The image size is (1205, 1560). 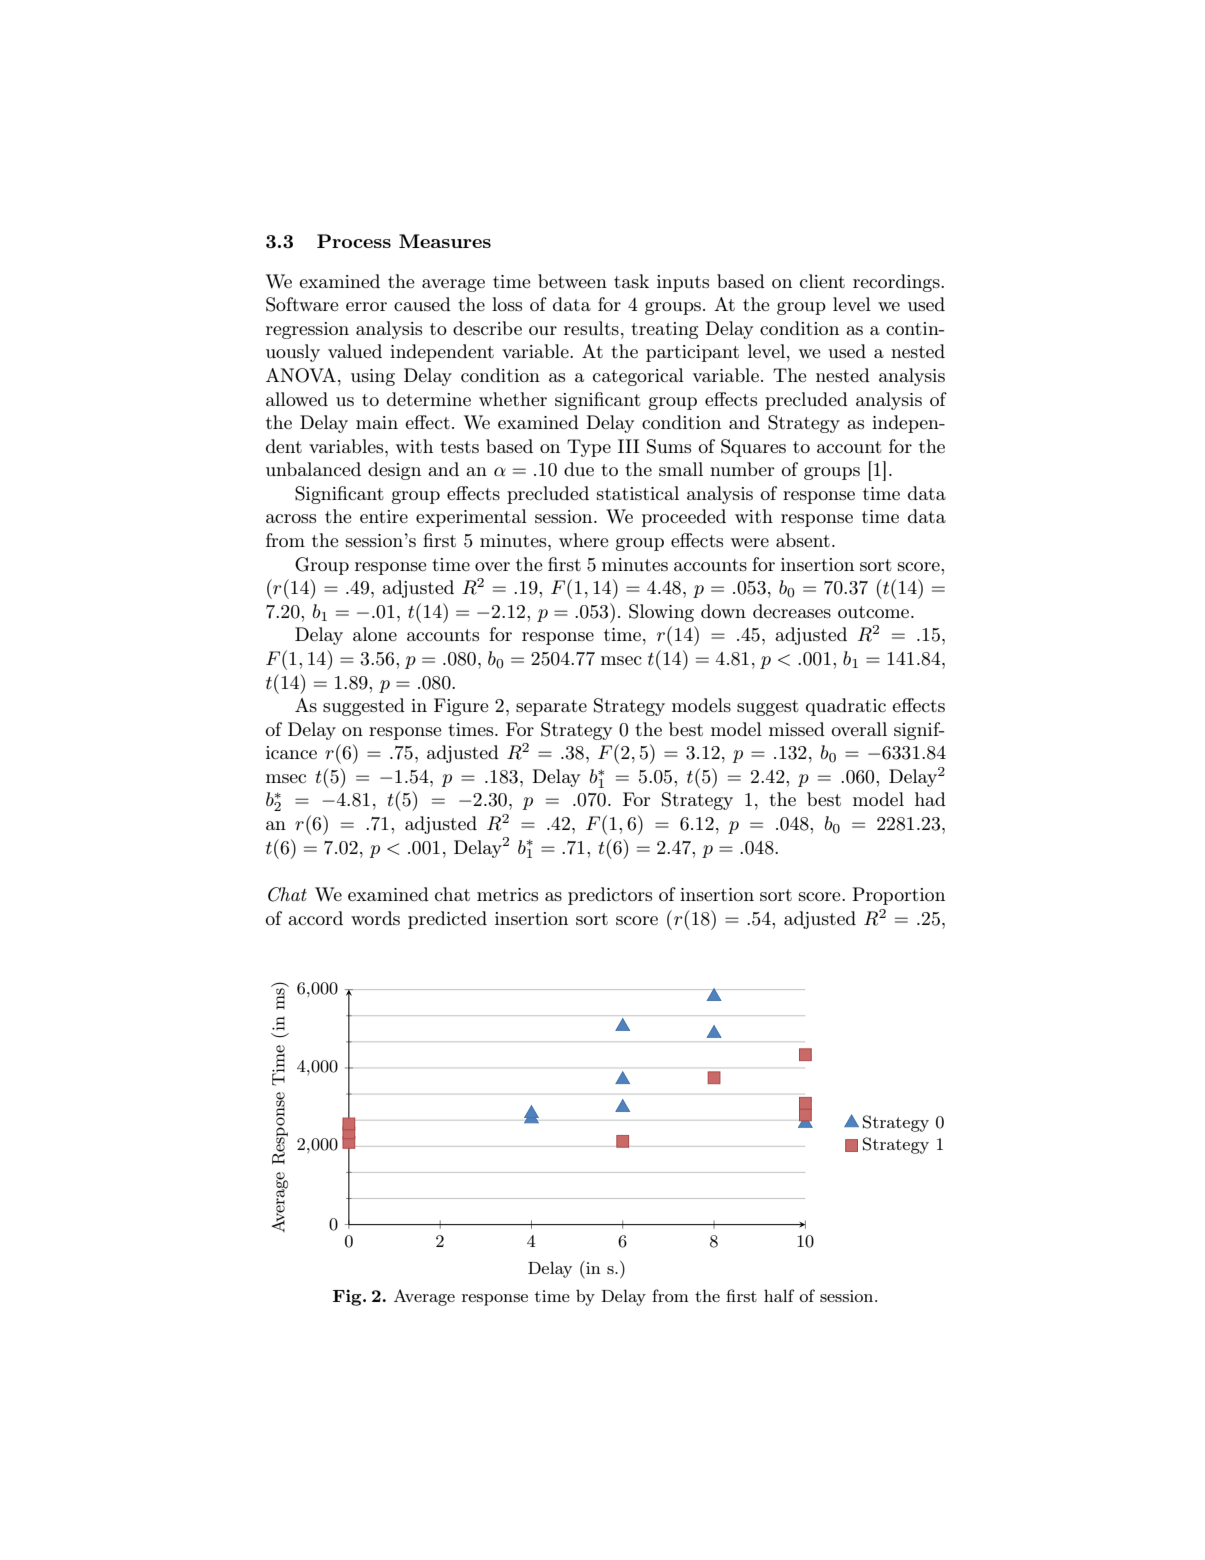 What do you see at coordinates (631, 281) in the page?
I see `task` at bounding box center [631, 281].
